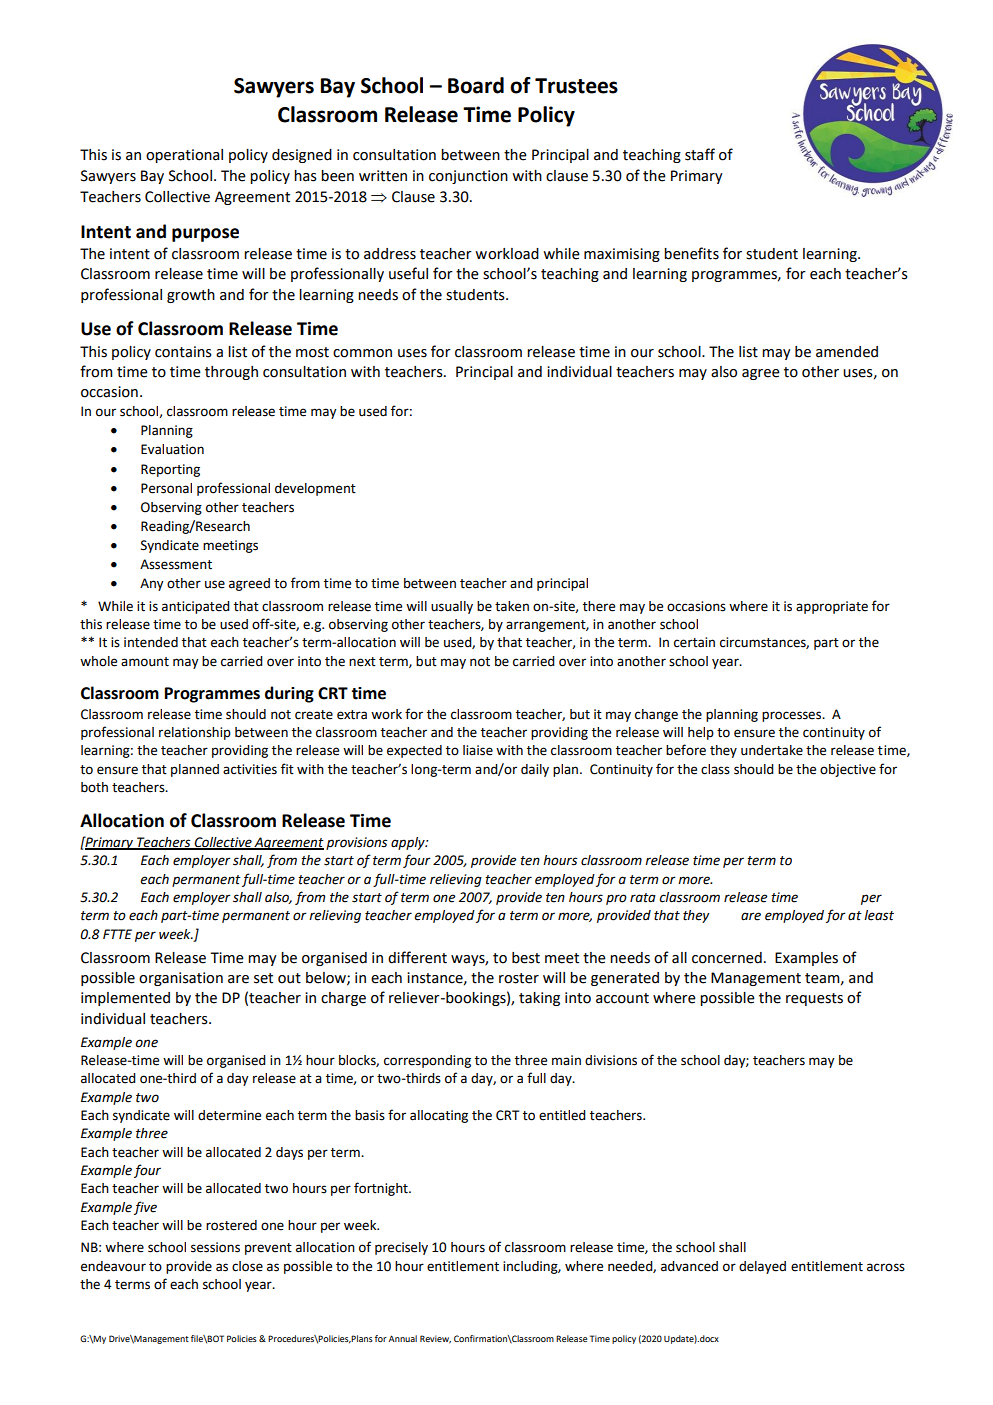 This screenshot has height=1405, width=993. Describe the element at coordinates (195, 733) in the screenshot. I see `relationship` at that location.
